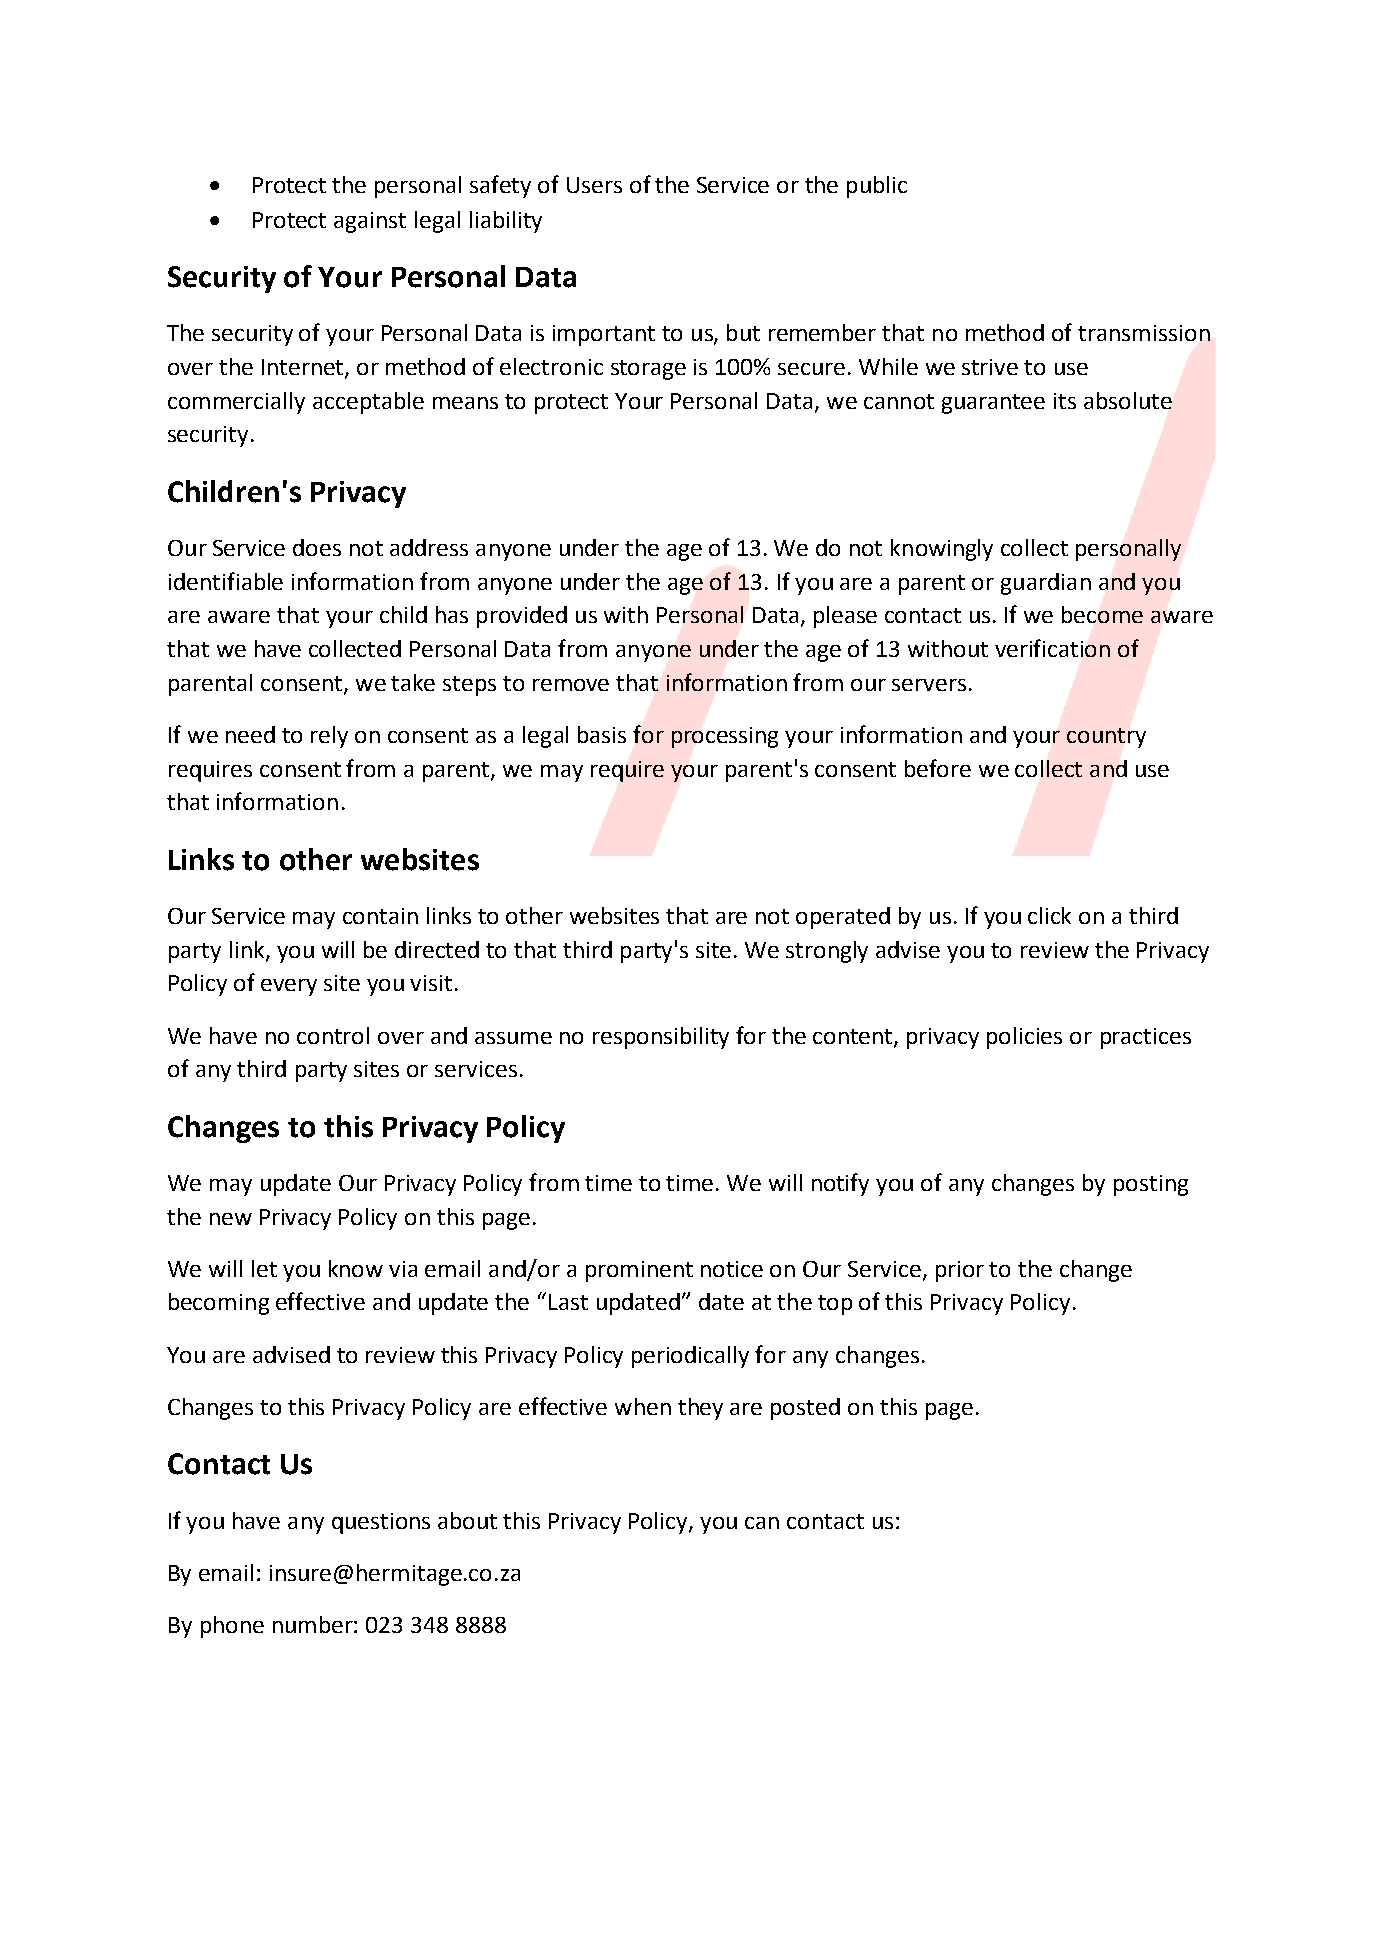 This screenshot has height=1956, width=1383. I want to click on notice, so click(732, 1269).
